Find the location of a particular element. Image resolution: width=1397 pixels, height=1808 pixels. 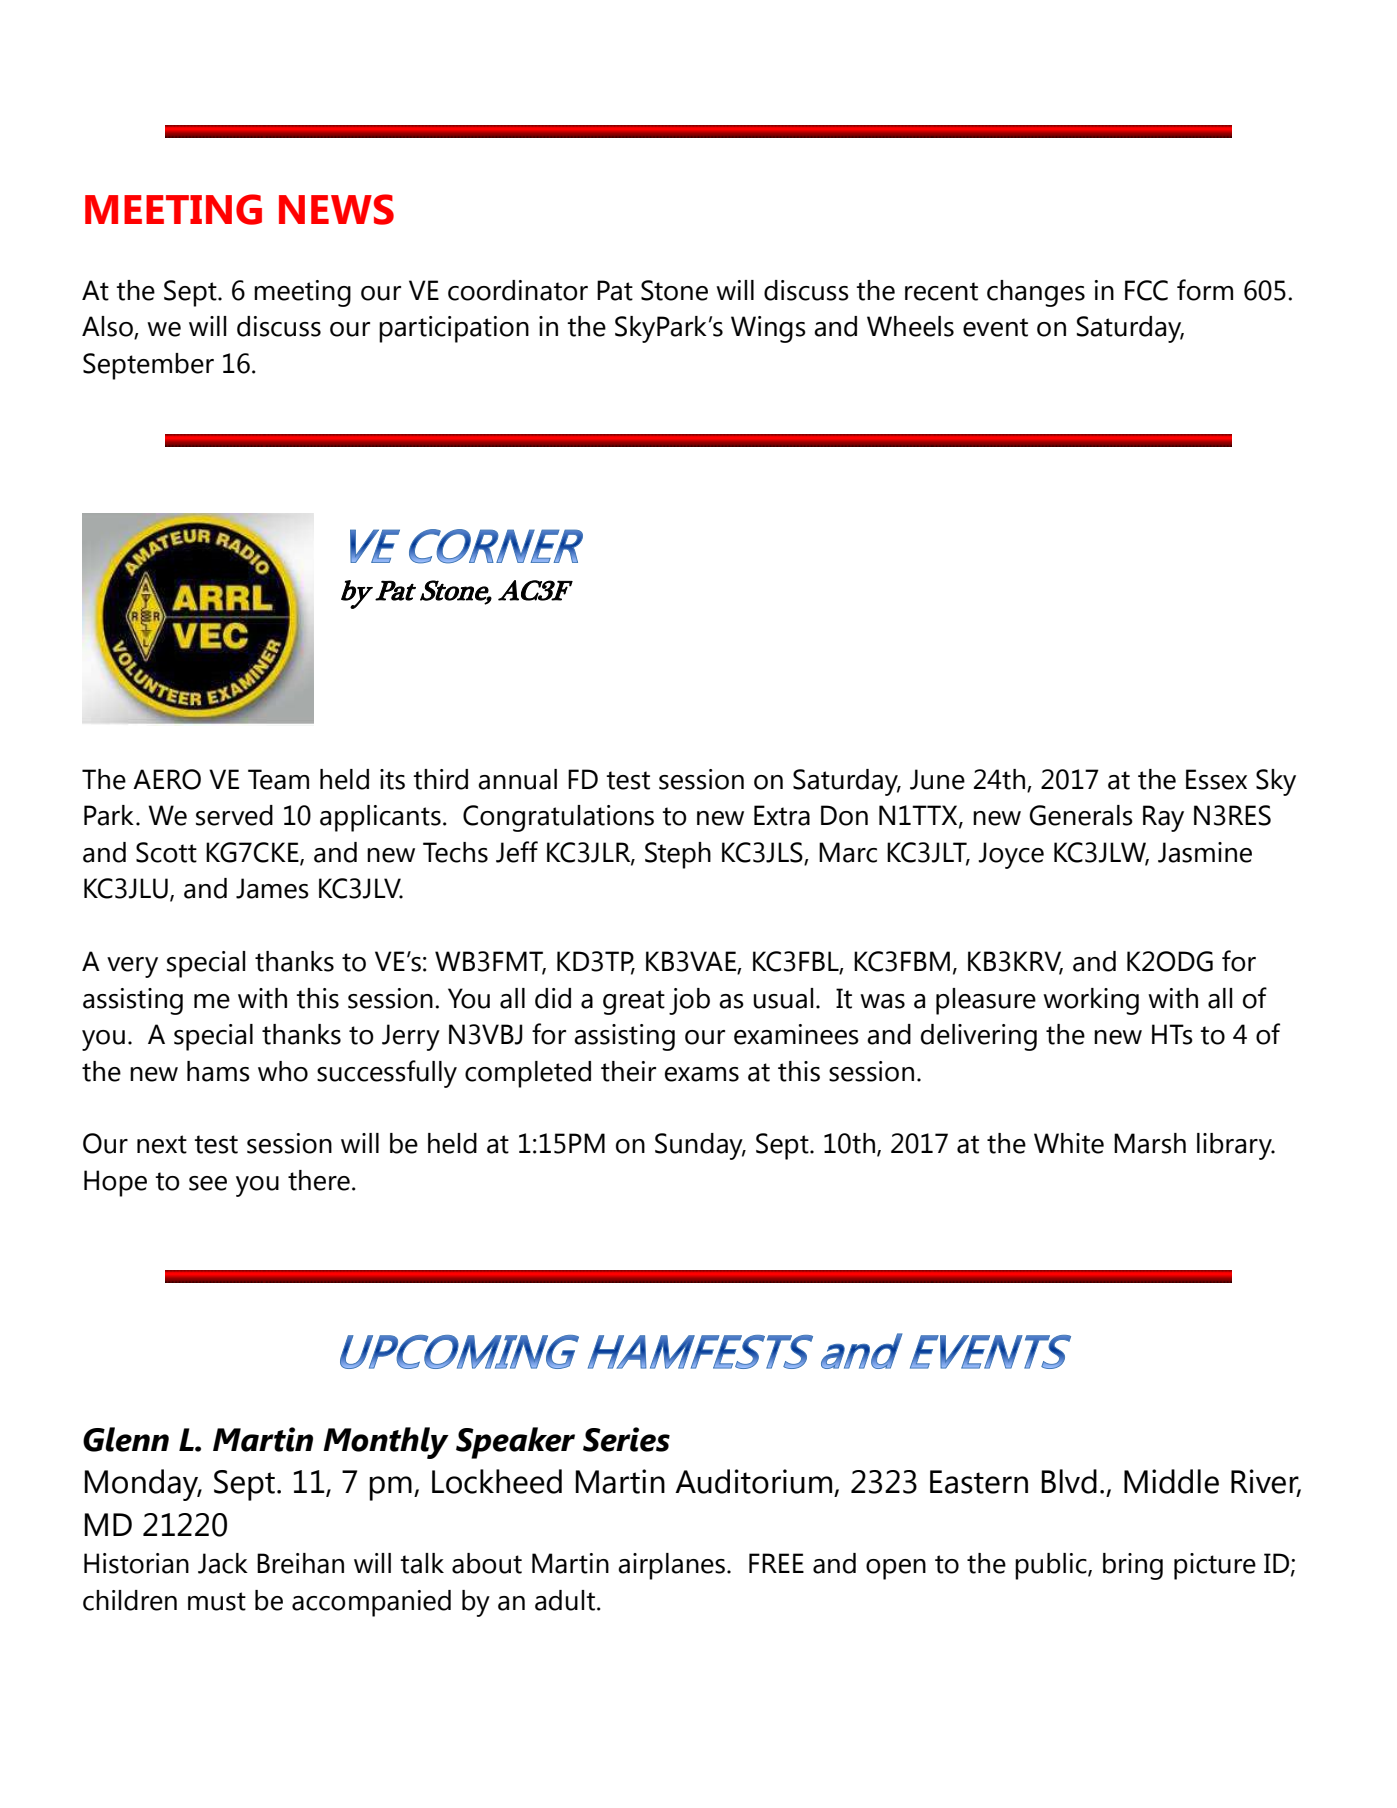

Wings is located at coordinates (768, 329).
